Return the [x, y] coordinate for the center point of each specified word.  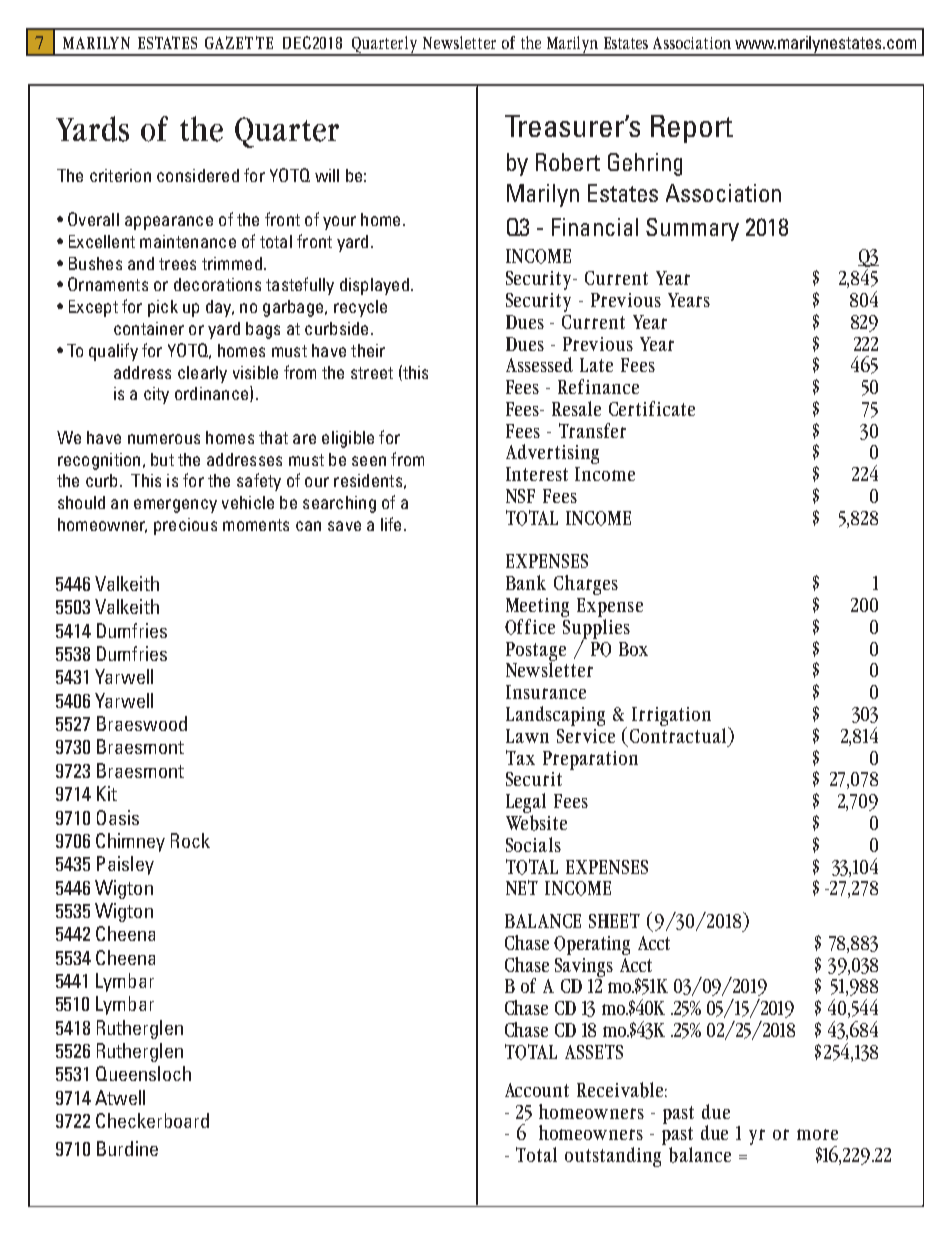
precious [185, 526]
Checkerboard [152, 1120]
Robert [568, 162]
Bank [526, 582]
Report [692, 129]
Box [633, 649]
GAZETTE [239, 42]
